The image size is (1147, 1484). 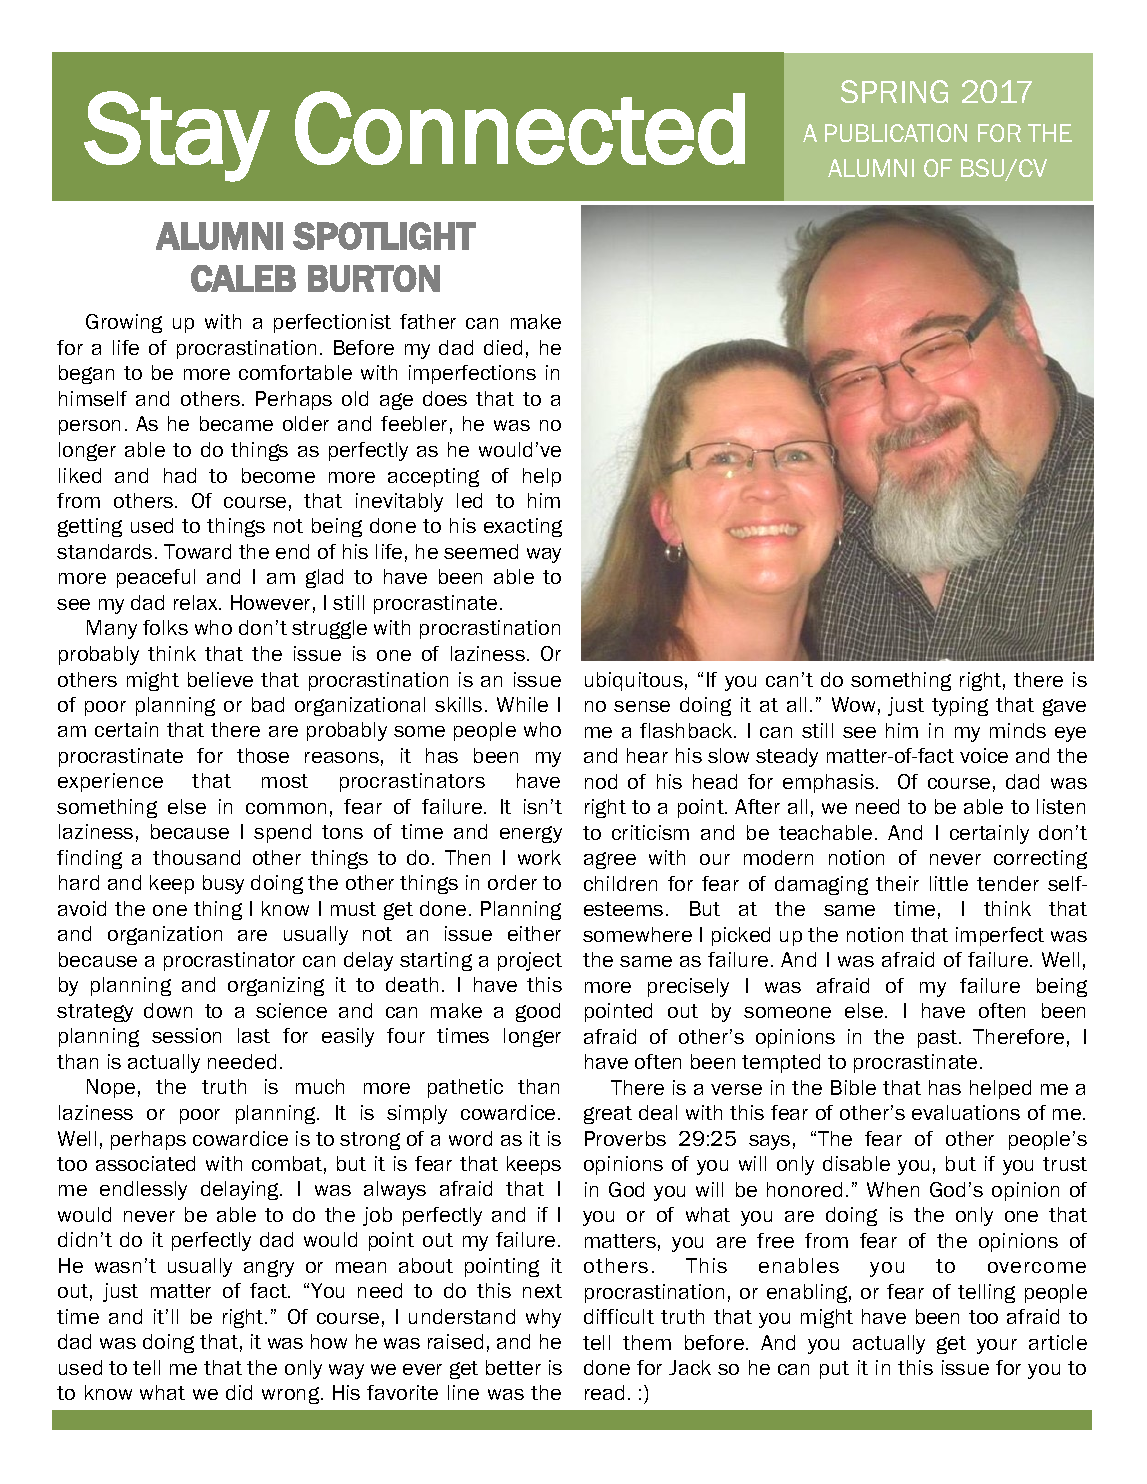 I want to click on PUBLICATION, so click(x=896, y=133).
